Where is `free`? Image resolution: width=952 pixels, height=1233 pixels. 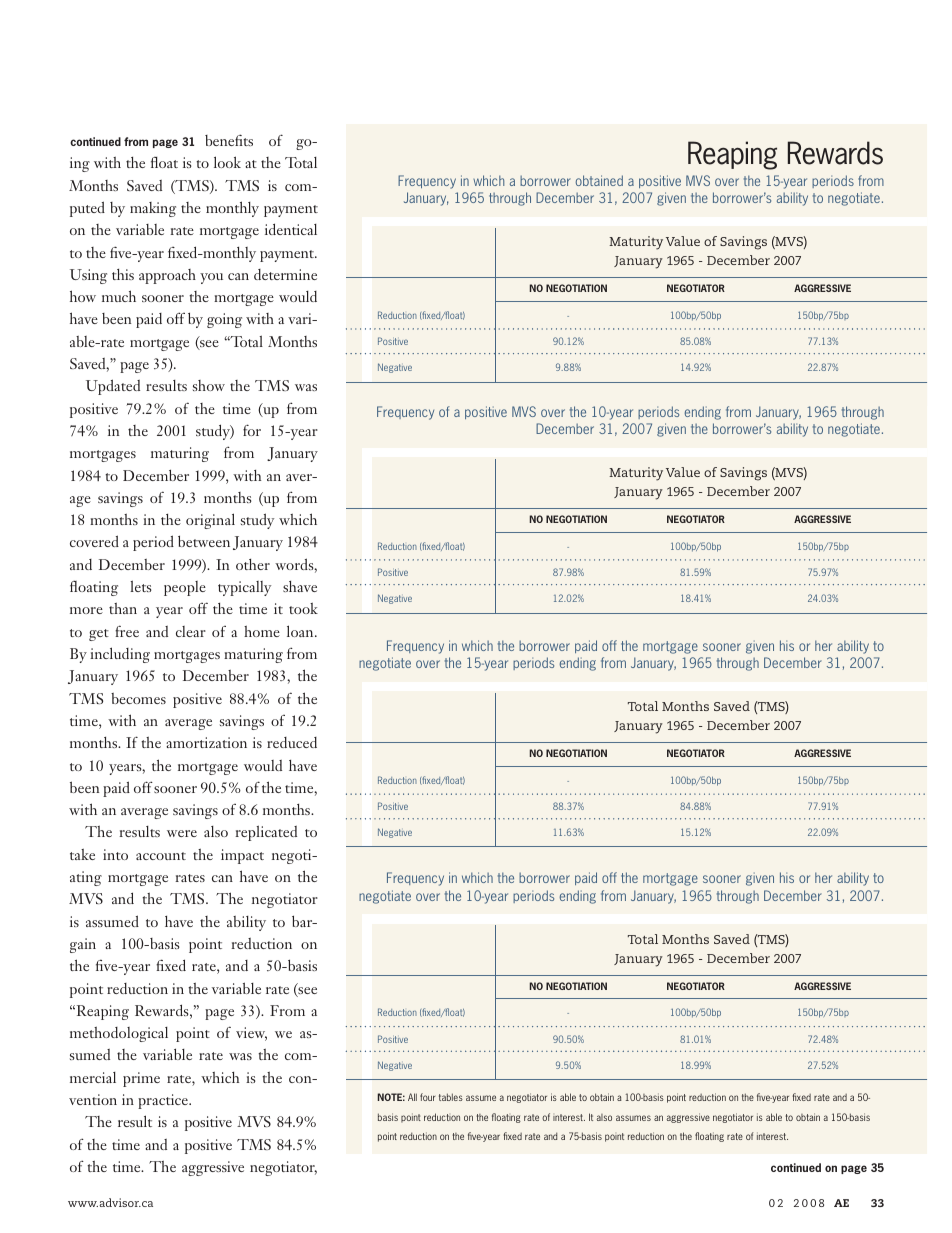 free is located at coordinates (127, 631).
